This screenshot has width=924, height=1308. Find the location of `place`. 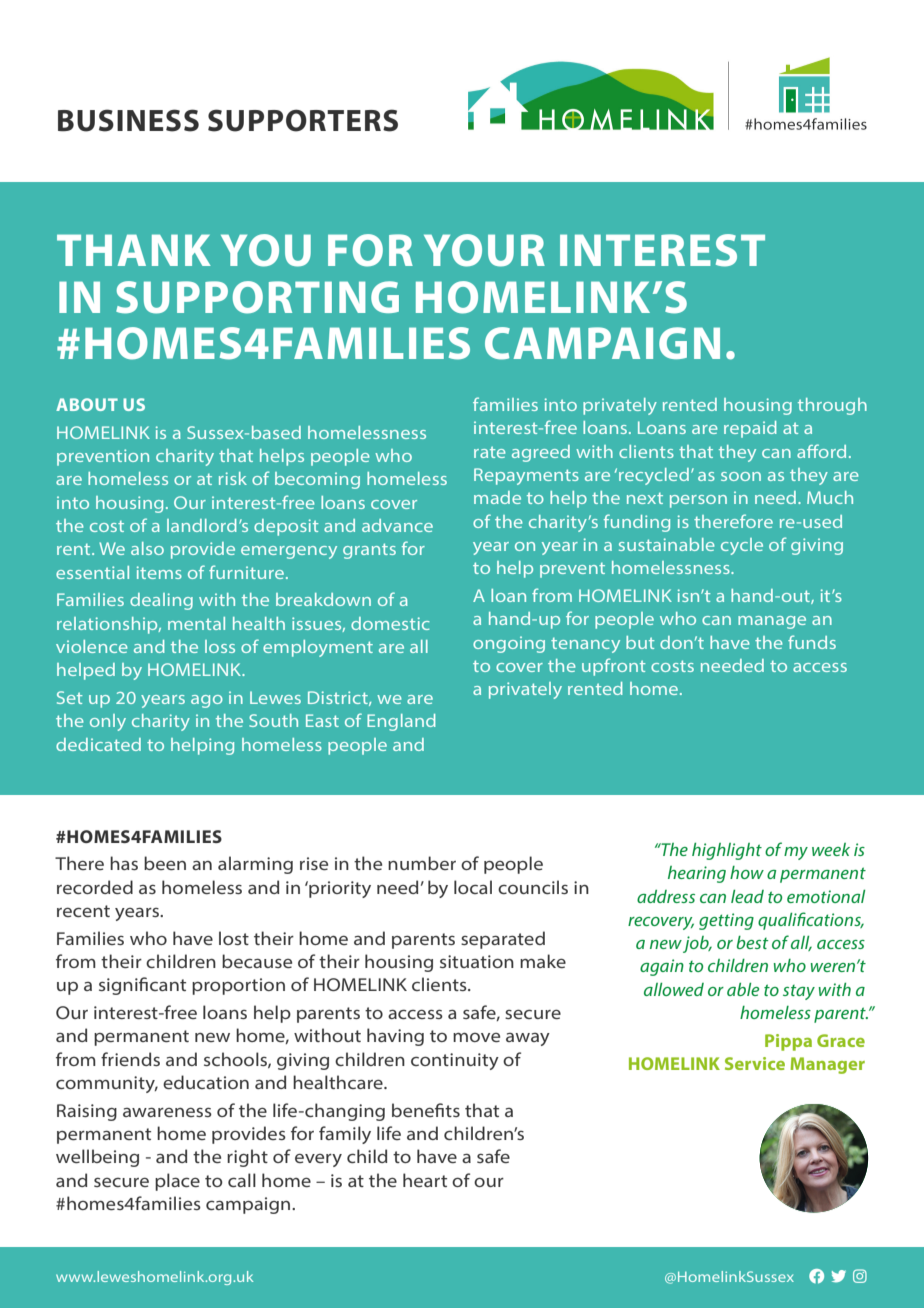

place is located at coordinates (177, 1182).
